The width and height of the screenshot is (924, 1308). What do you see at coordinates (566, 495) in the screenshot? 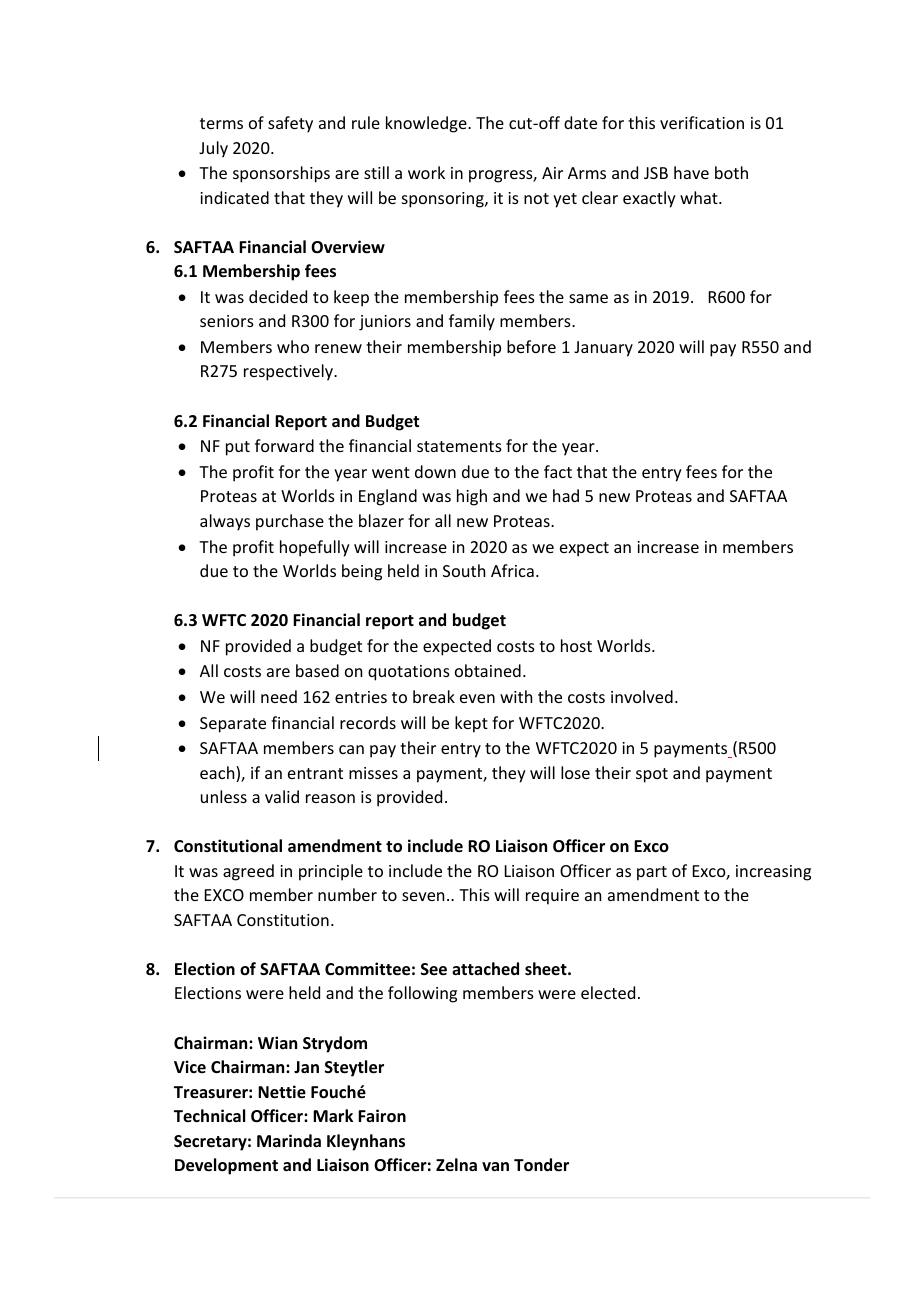
I see `had` at bounding box center [566, 495].
